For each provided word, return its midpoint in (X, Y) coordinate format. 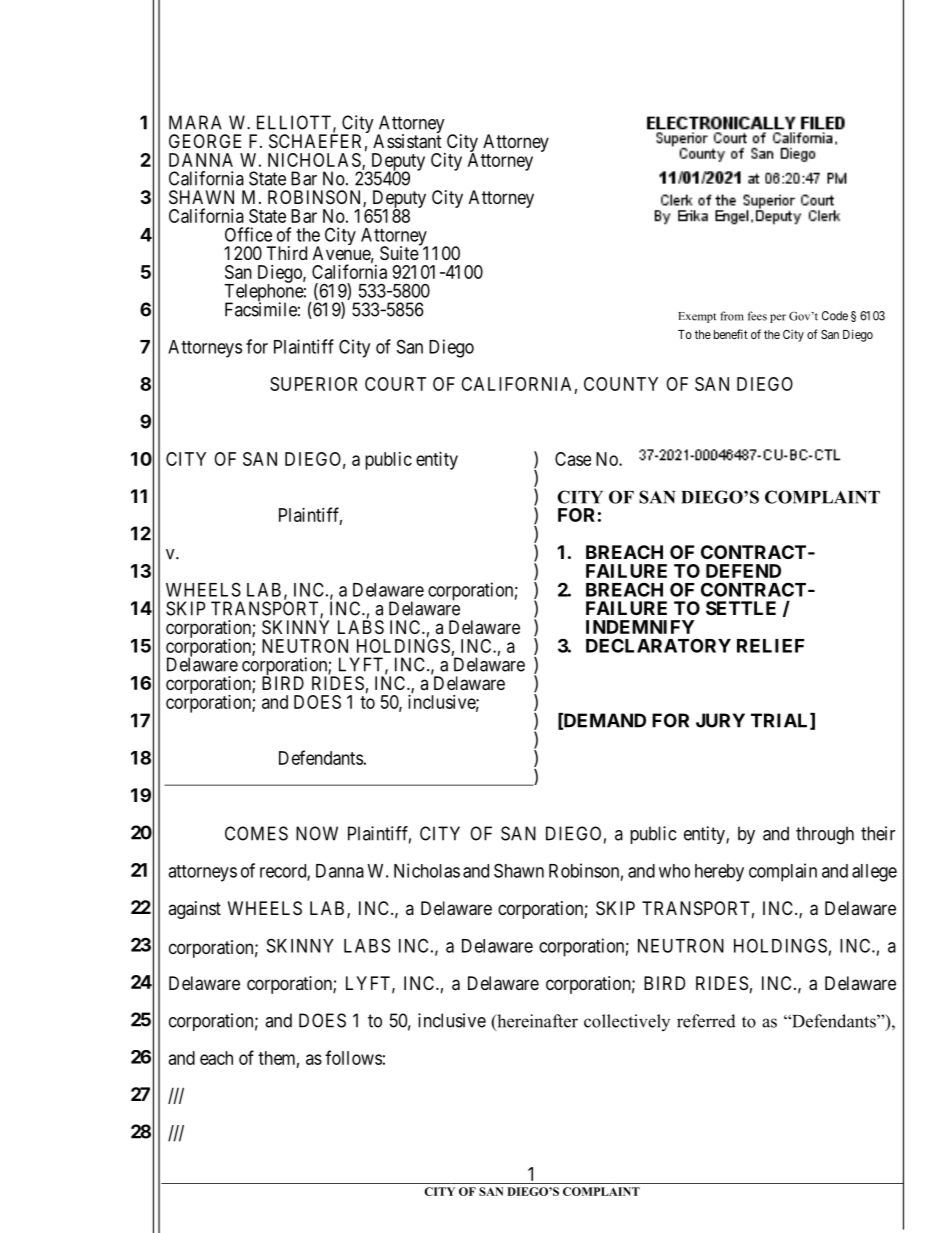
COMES (256, 833)
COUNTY (621, 384)
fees (757, 316)
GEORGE (205, 141)
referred (706, 1021)
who (674, 871)
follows (353, 1057)
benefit (731, 334)
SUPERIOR (313, 384)
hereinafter (536, 1022)
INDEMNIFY (640, 627)
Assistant (407, 141)
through (825, 835)
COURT (395, 384)
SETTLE (741, 608)
